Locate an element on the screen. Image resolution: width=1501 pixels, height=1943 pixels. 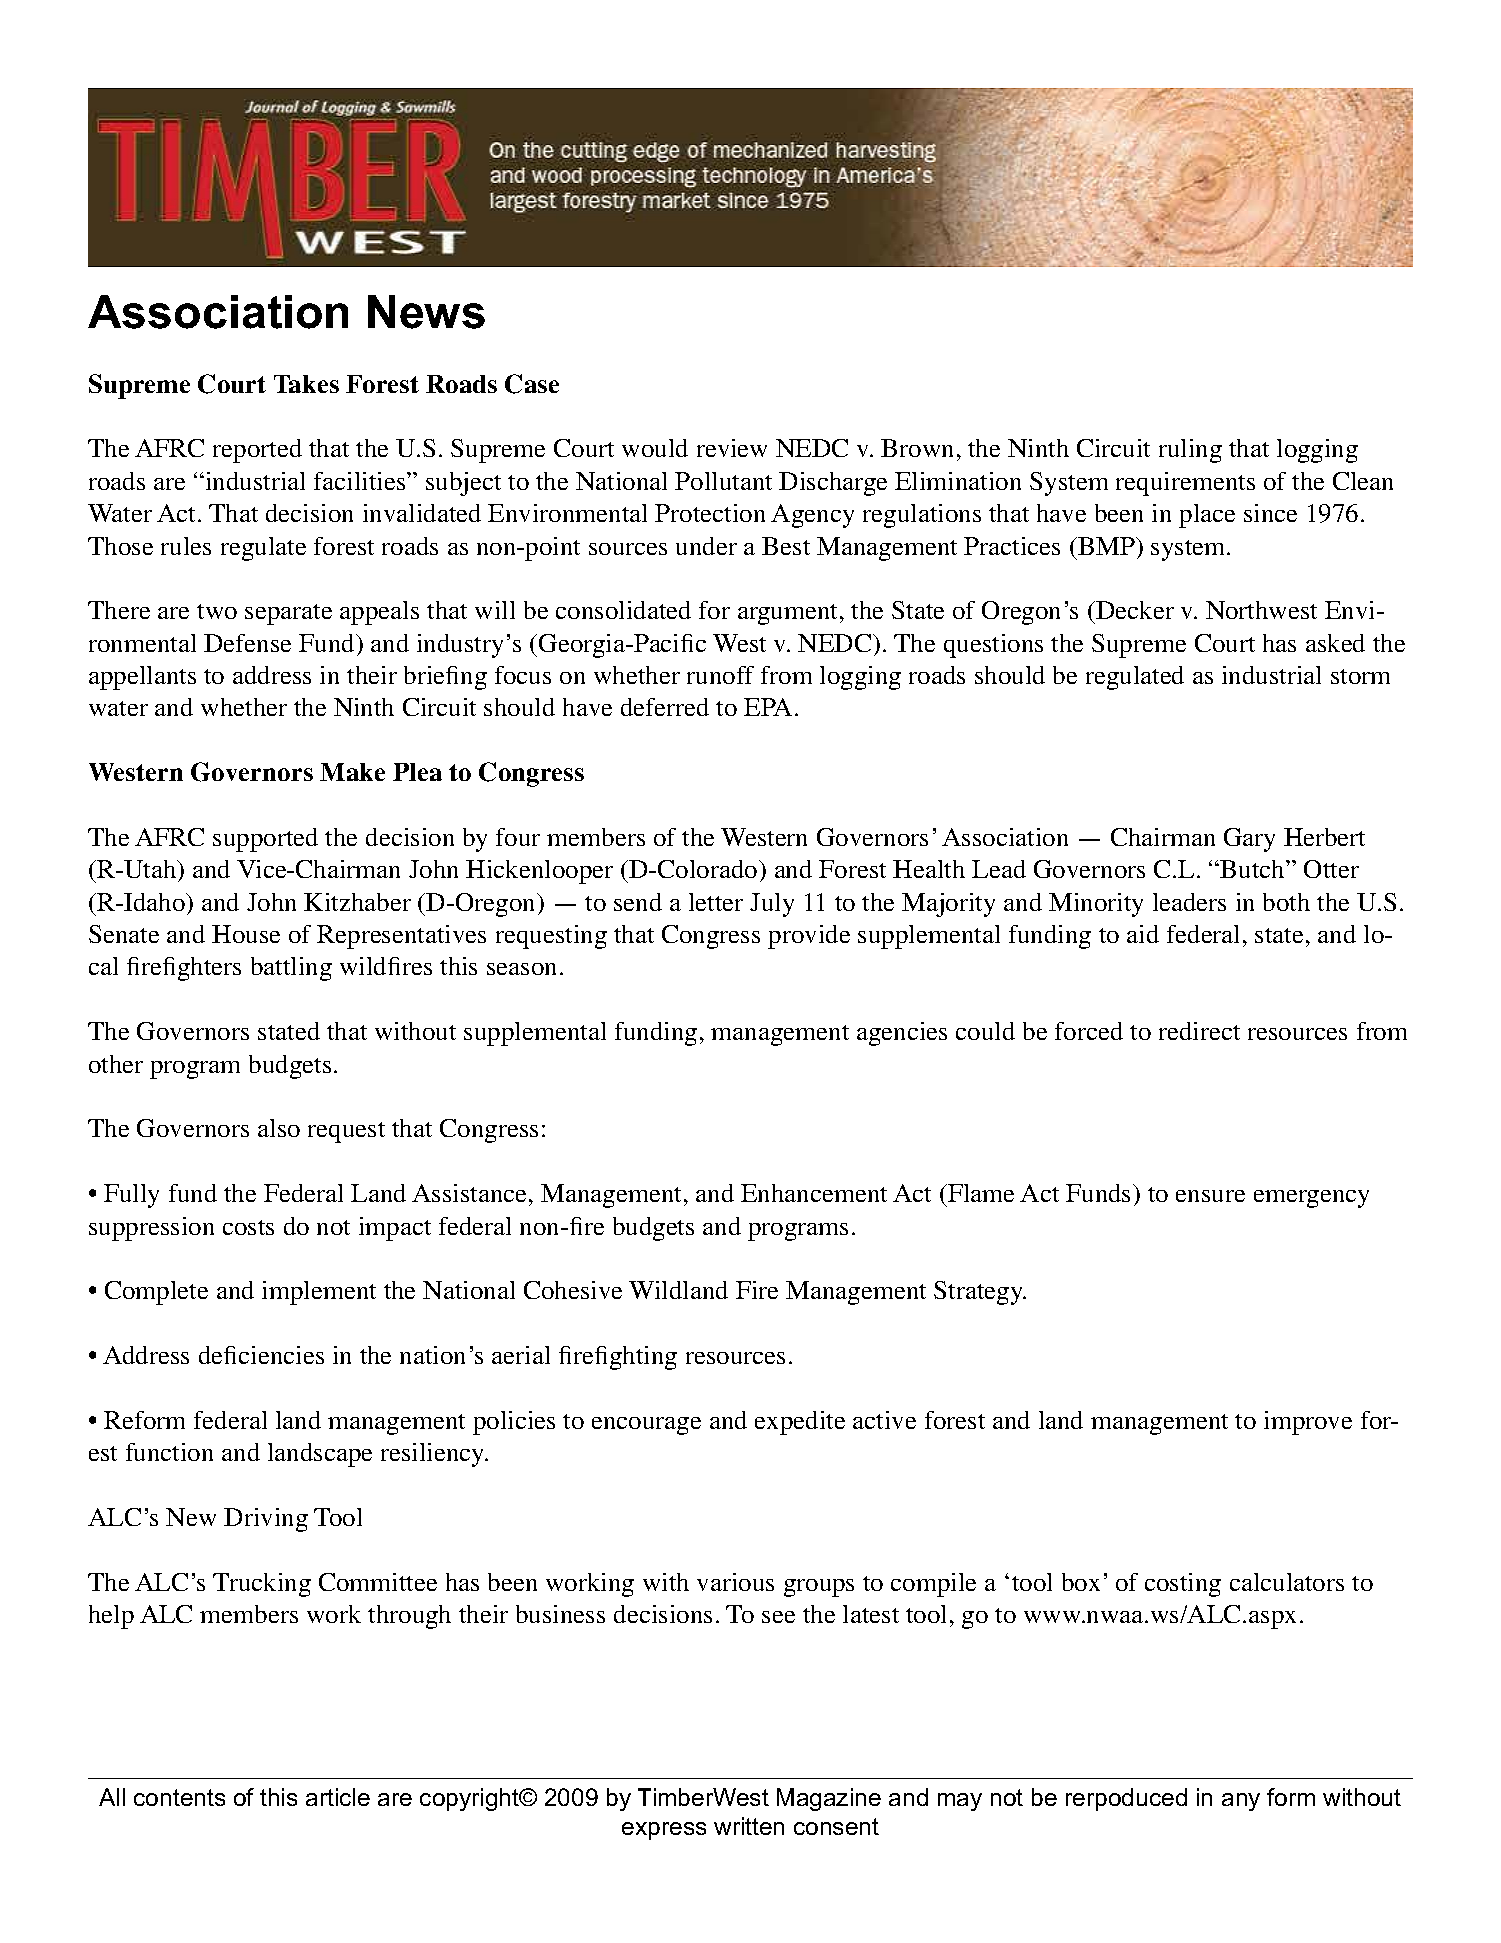
any is located at coordinates (1241, 1802).
